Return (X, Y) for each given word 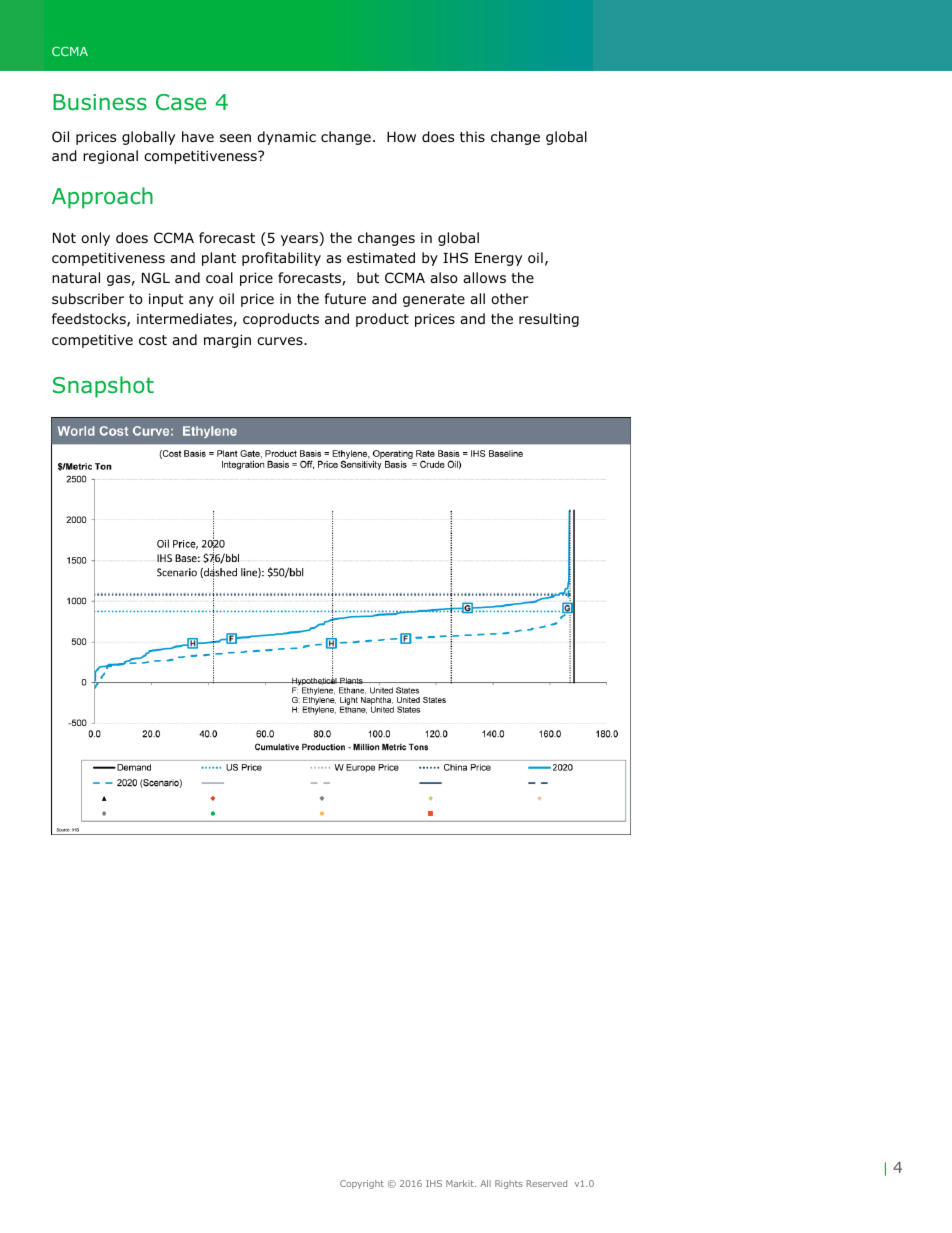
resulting (549, 320)
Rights (509, 1184)
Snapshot (103, 387)
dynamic (286, 138)
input (166, 300)
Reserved (547, 1183)
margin (227, 341)
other (510, 299)
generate (434, 300)
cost (153, 340)
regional (110, 157)
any (201, 301)
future (345, 298)
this (472, 136)
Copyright (362, 1184)
